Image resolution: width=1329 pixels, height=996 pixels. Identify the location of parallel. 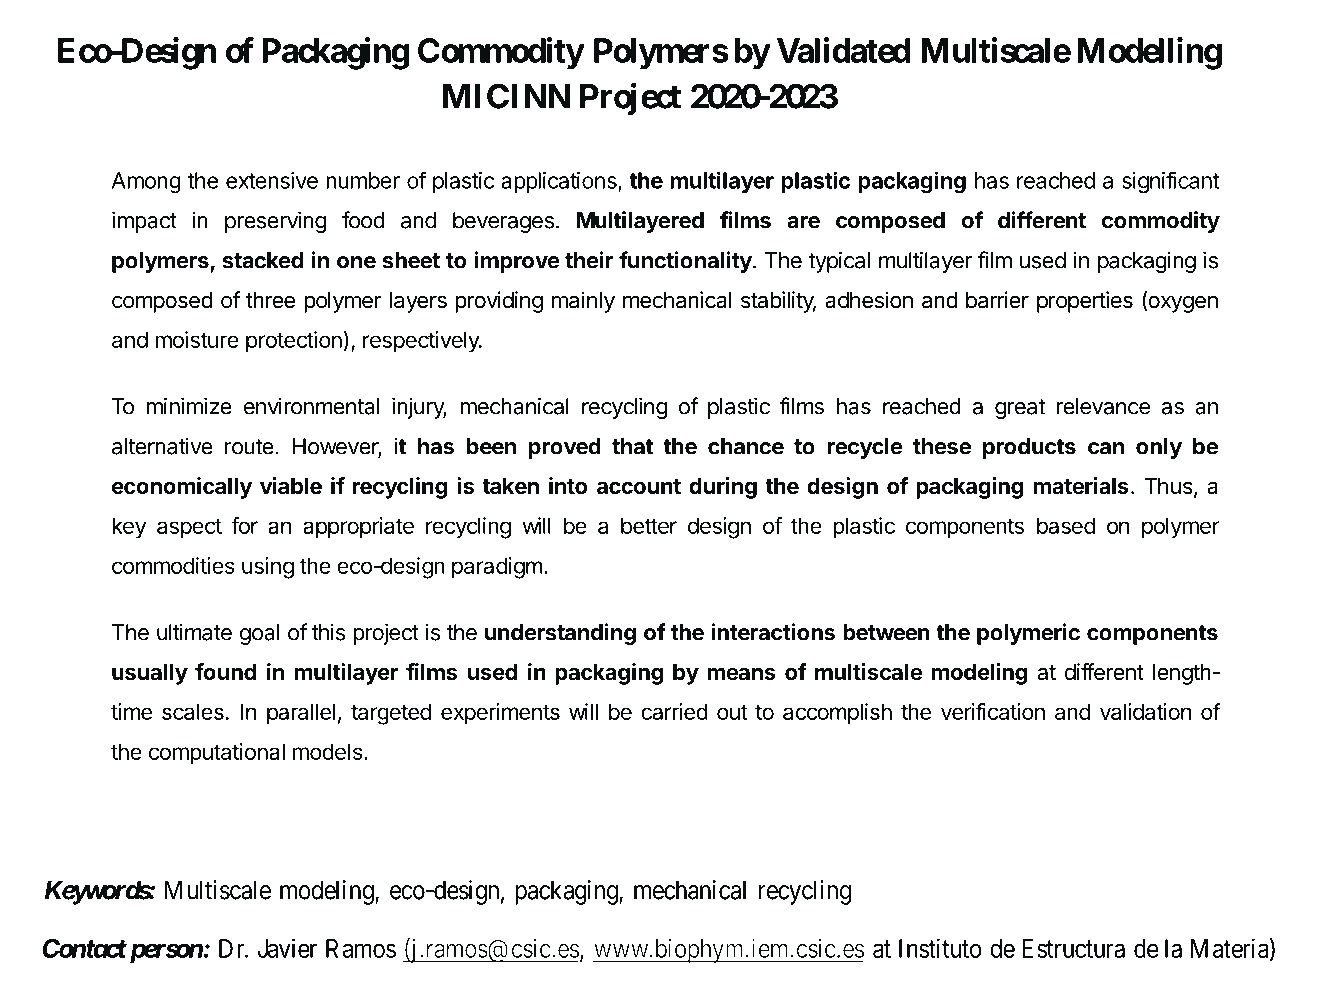
(301, 714).
